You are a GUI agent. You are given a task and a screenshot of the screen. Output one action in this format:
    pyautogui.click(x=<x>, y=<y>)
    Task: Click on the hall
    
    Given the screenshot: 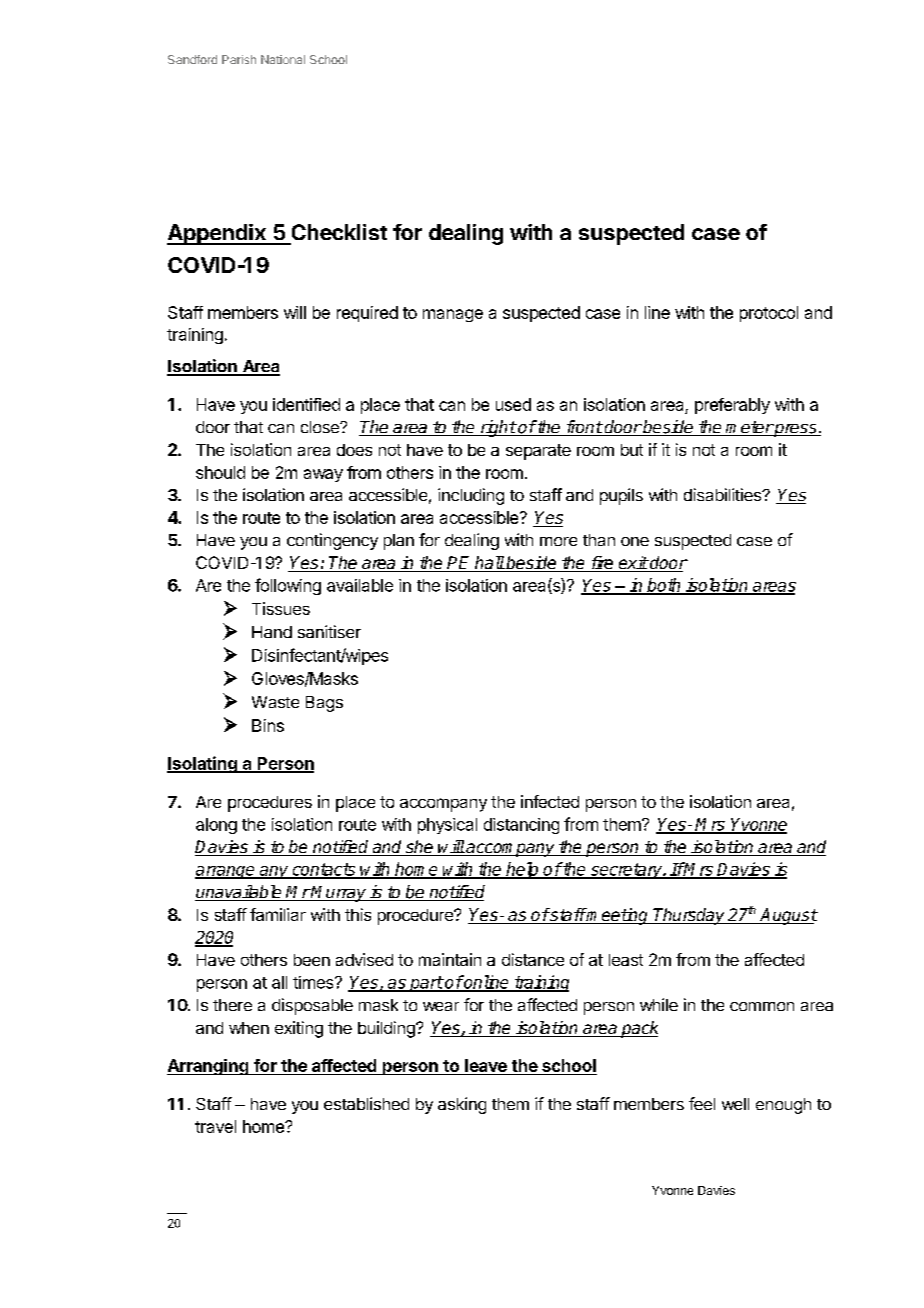 What is the action you would take?
    pyautogui.click(x=489, y=564)
